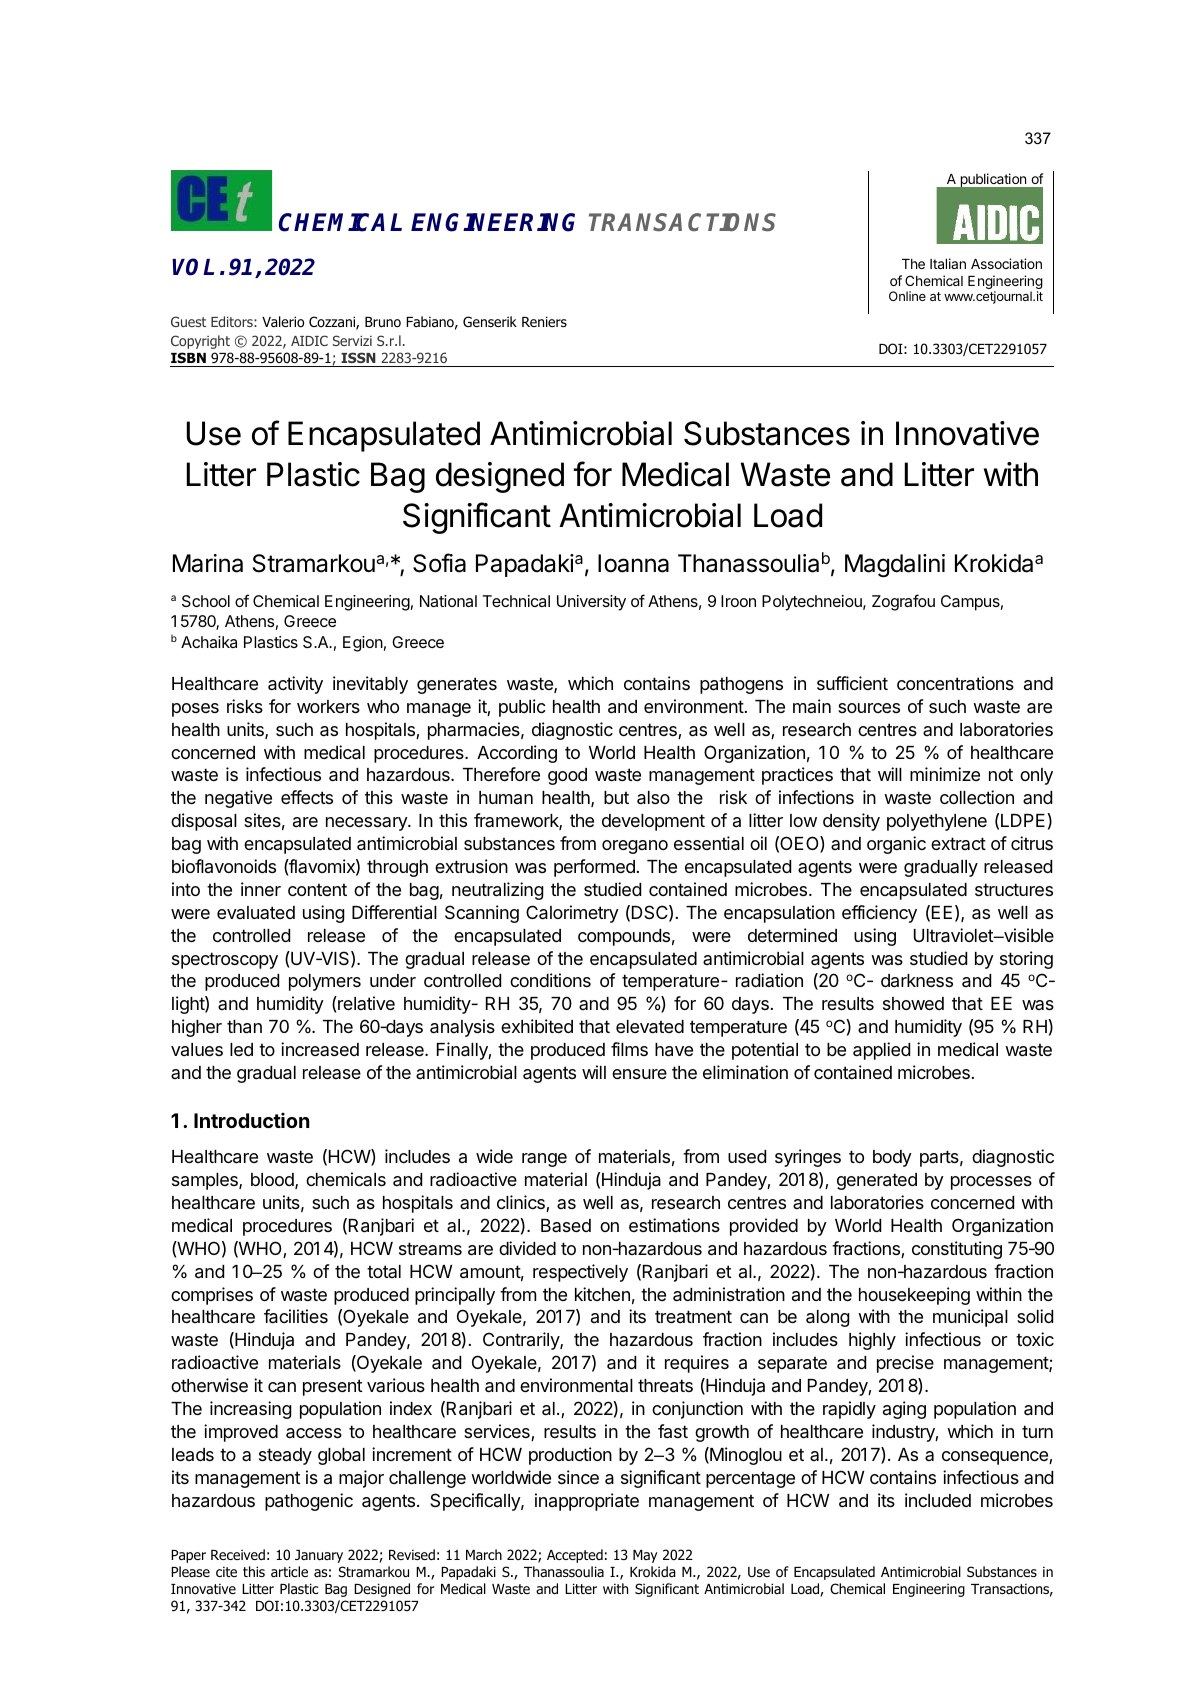 The image size is (1196, 1692). What do you see at coordinates (907, 296) in the document?
I see `Online` at bounding box center [907, 296].
